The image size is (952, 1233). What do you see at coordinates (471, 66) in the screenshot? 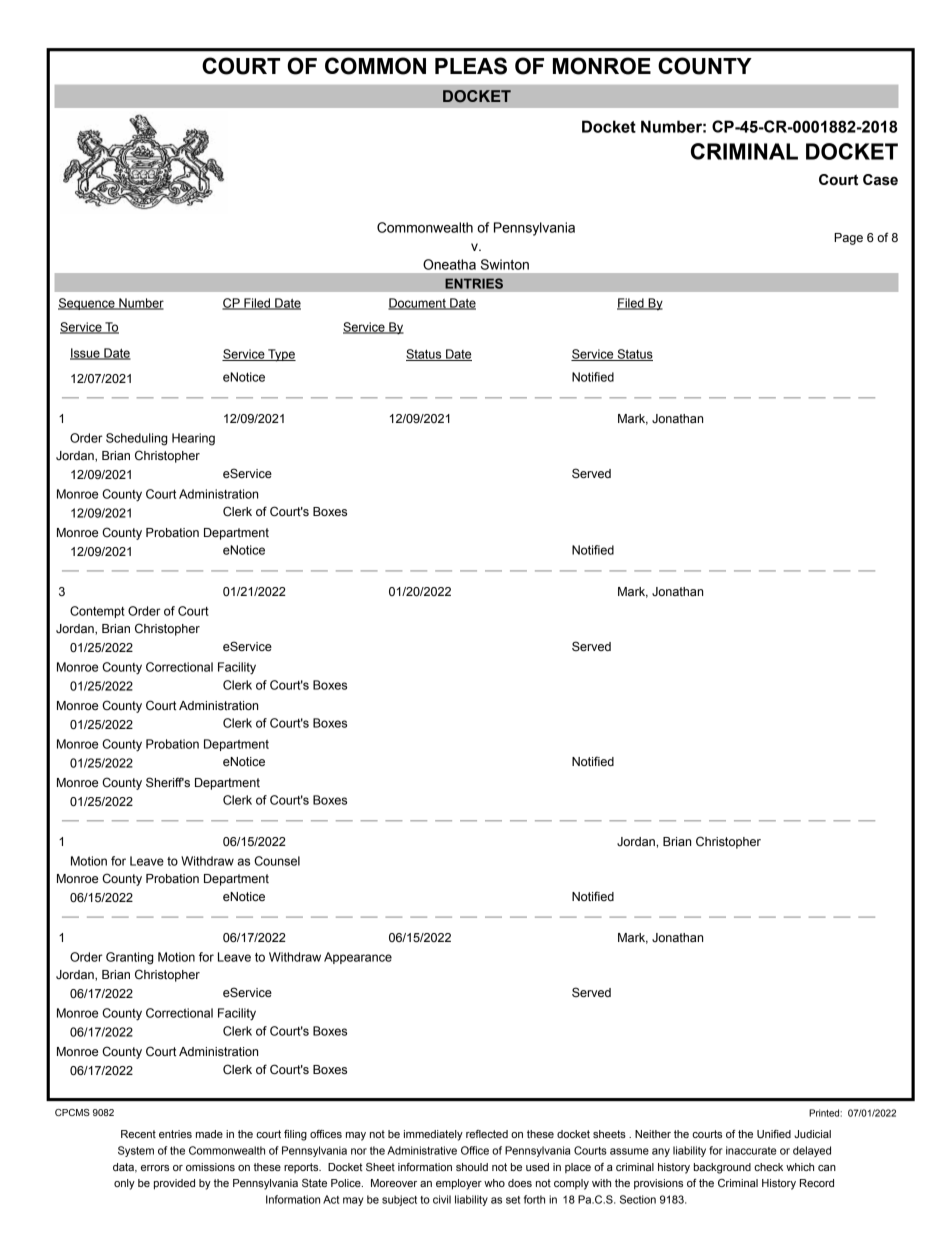
I see `PLEAS` at bounding box center [471, 66].
